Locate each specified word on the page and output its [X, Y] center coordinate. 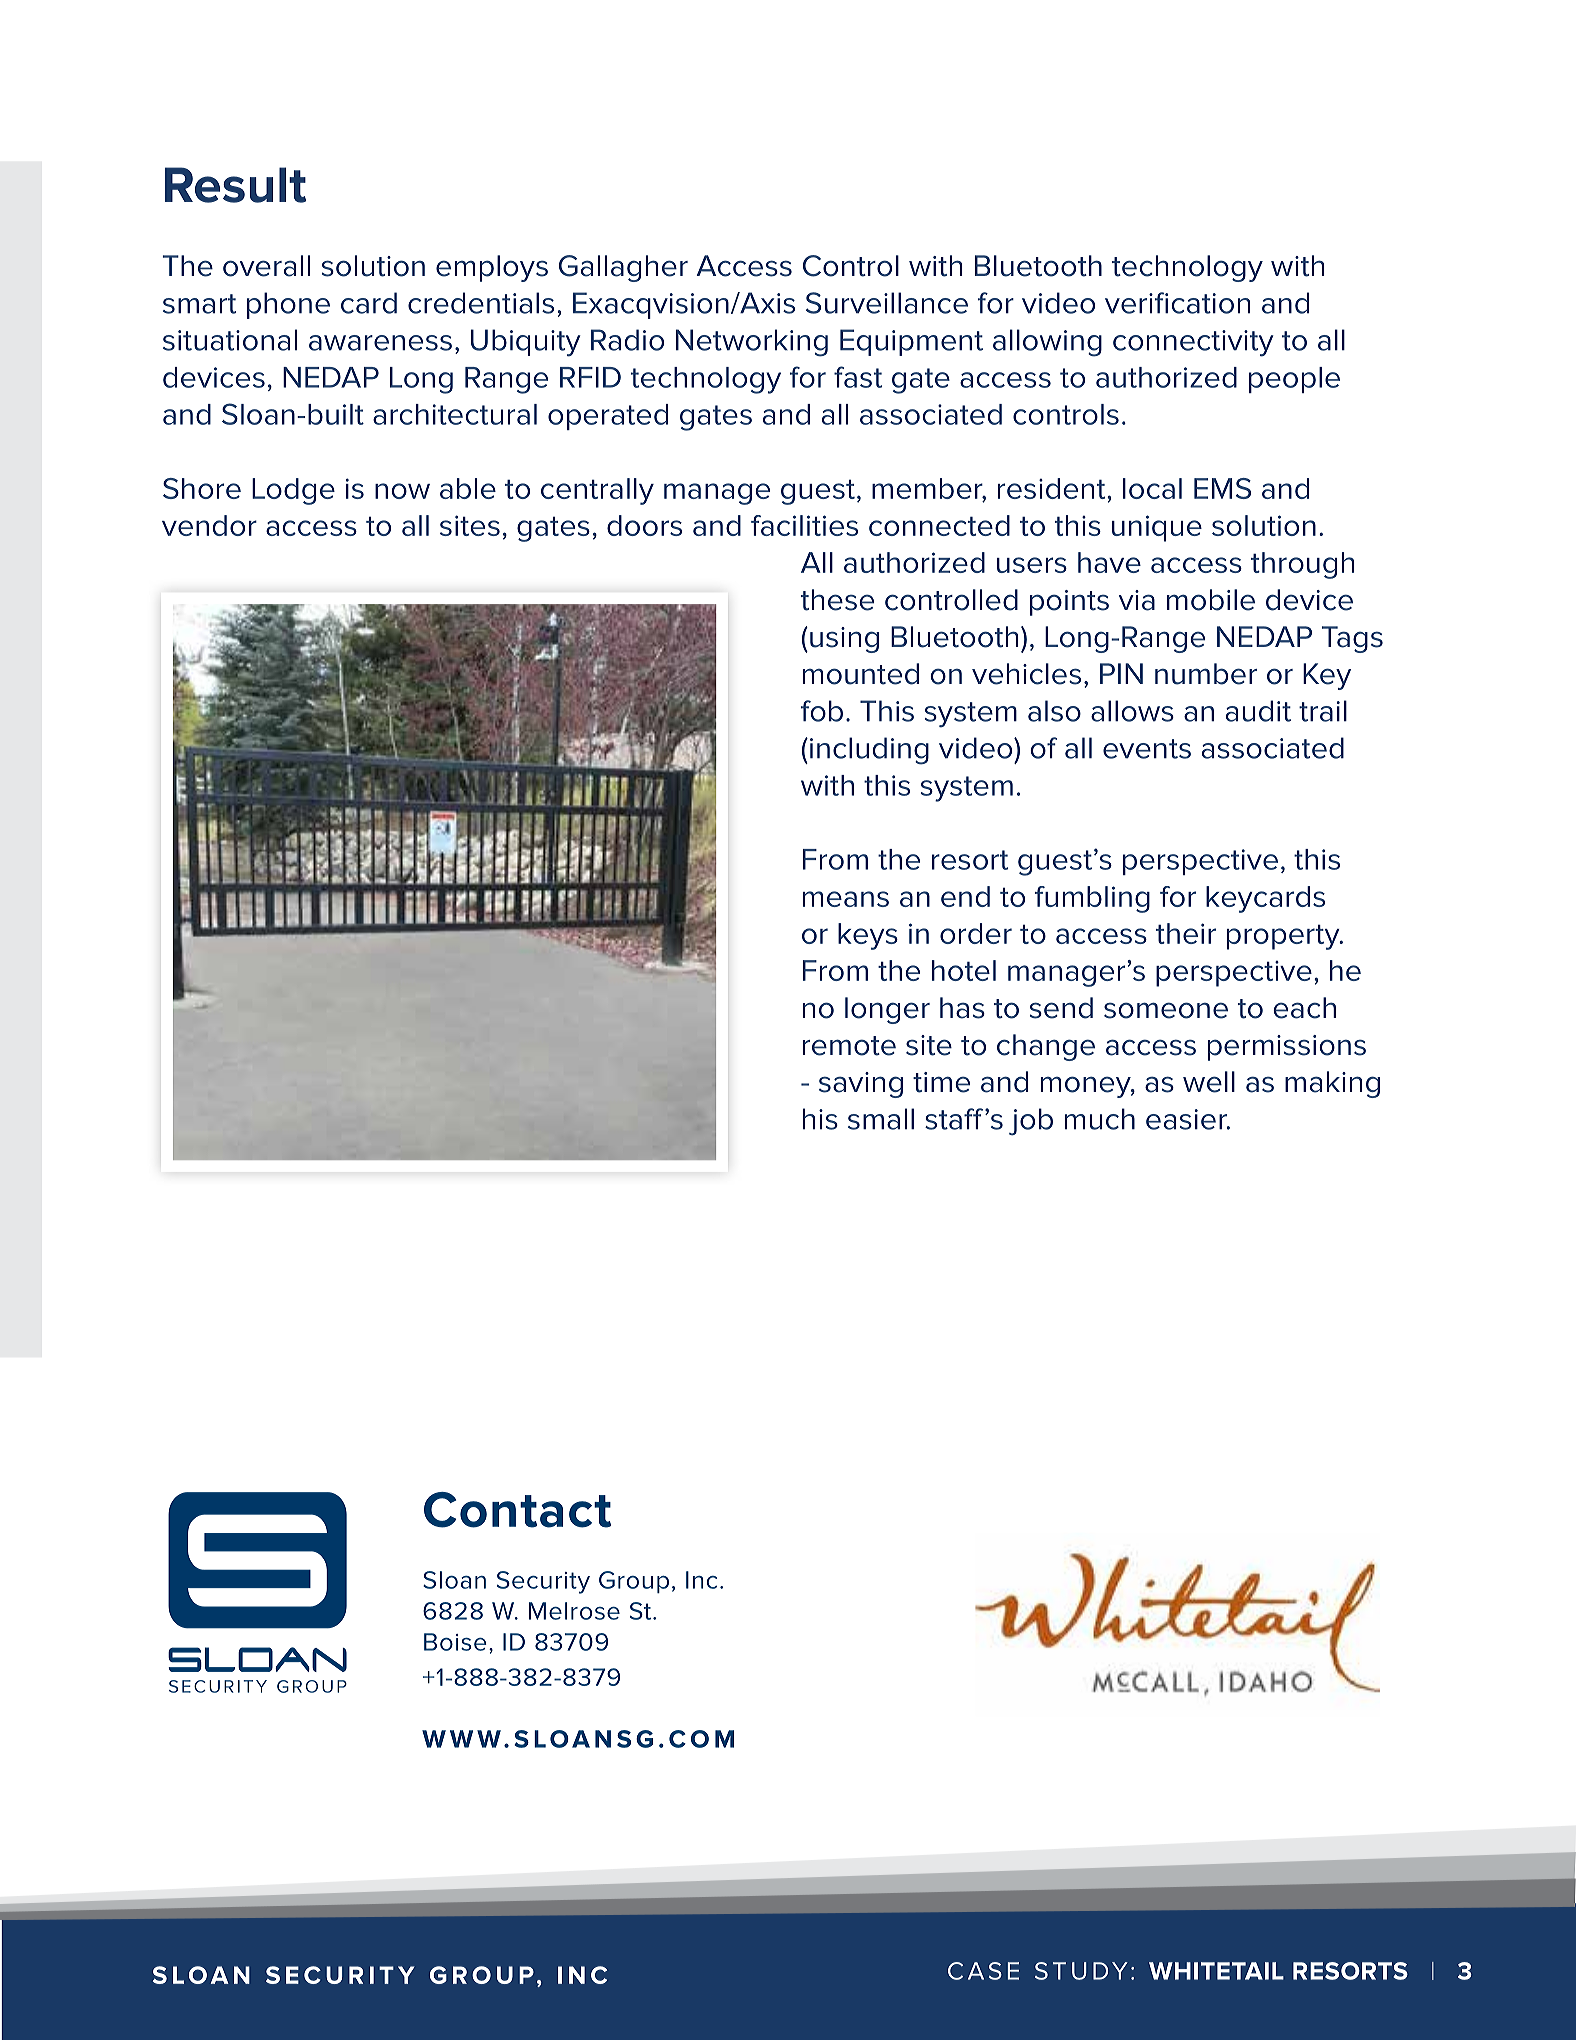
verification [1177, 303]
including [869, 751]
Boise [455, 1642]
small [881, 1119]
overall [266, 266]
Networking [752, 343]
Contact [517, 1510]
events [1147, 749]
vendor [209, 525]
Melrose [574, 1611]
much [1100, 1119]
